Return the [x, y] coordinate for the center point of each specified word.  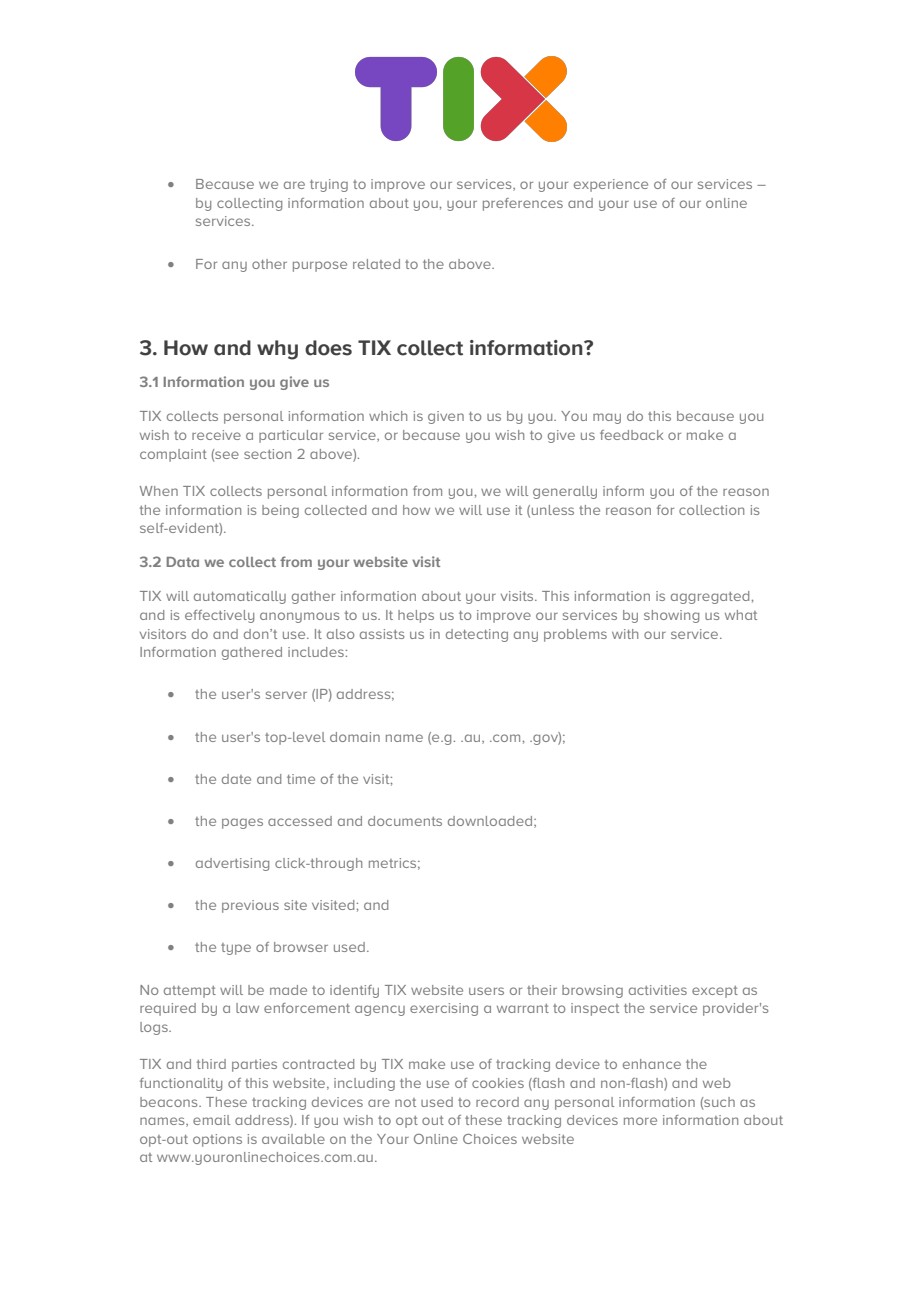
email [211, 1120]
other [269, 264]
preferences [523, 204]
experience [611, 185]
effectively [219, 616]
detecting [477, 635]
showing [671, 616]
